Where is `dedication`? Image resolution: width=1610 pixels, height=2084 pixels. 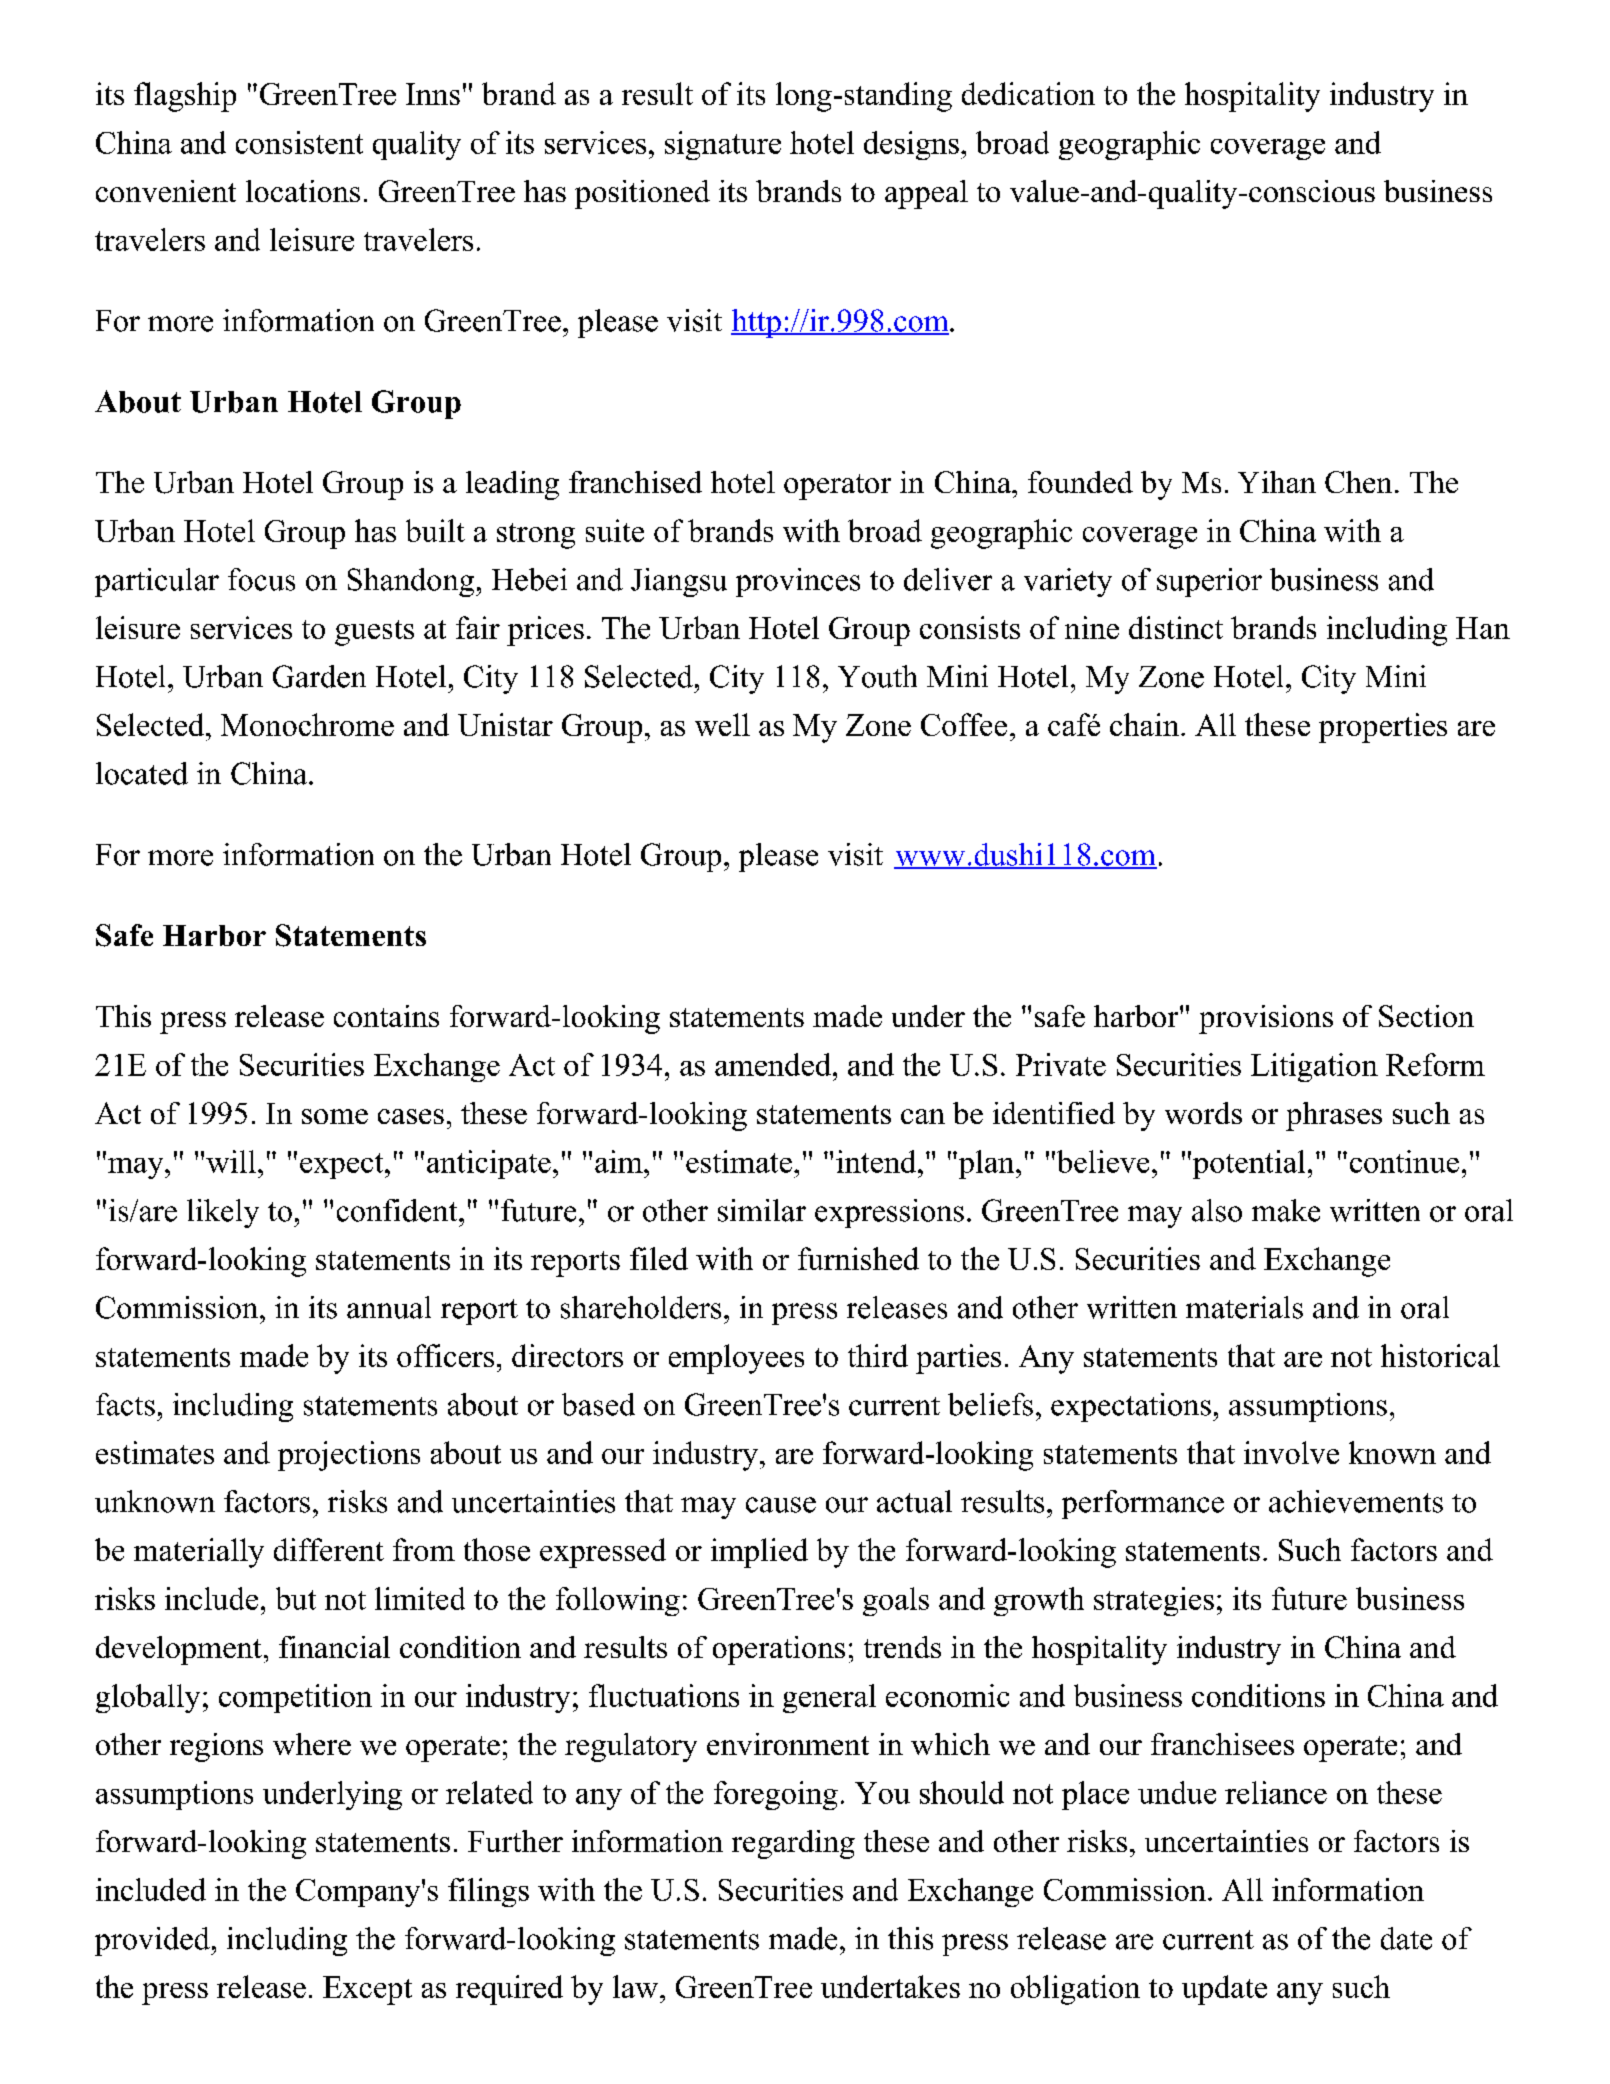
dedication is located at coordinates (1028, 93).
